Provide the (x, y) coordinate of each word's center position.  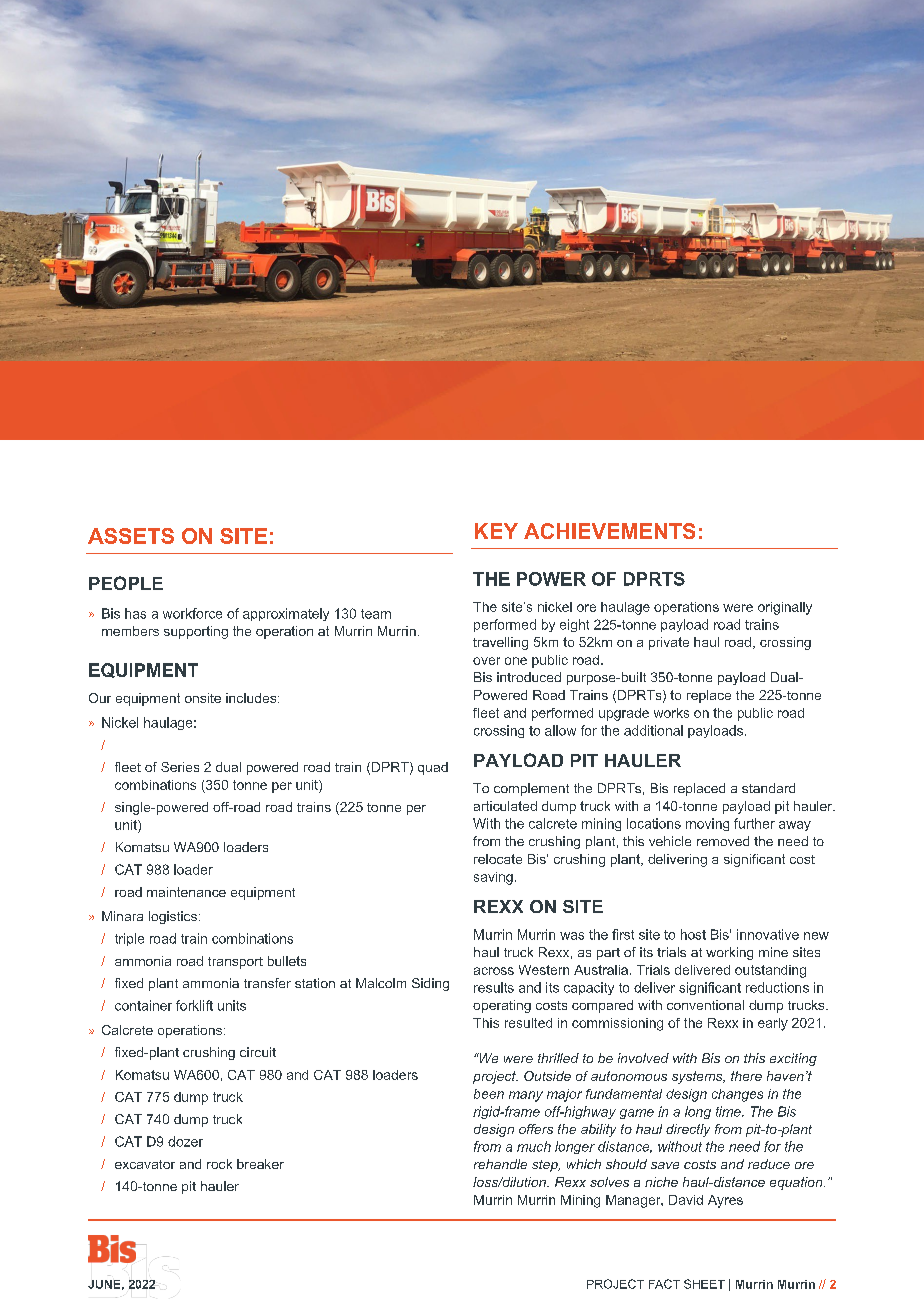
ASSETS (131, 536)
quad (433, 768)
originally (785, 608)
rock (219, 1164)
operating (502, 1006)
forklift (194, 1005)
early (773, 1024)
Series (180, 767)
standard (768, 788)
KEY (496, 531)
